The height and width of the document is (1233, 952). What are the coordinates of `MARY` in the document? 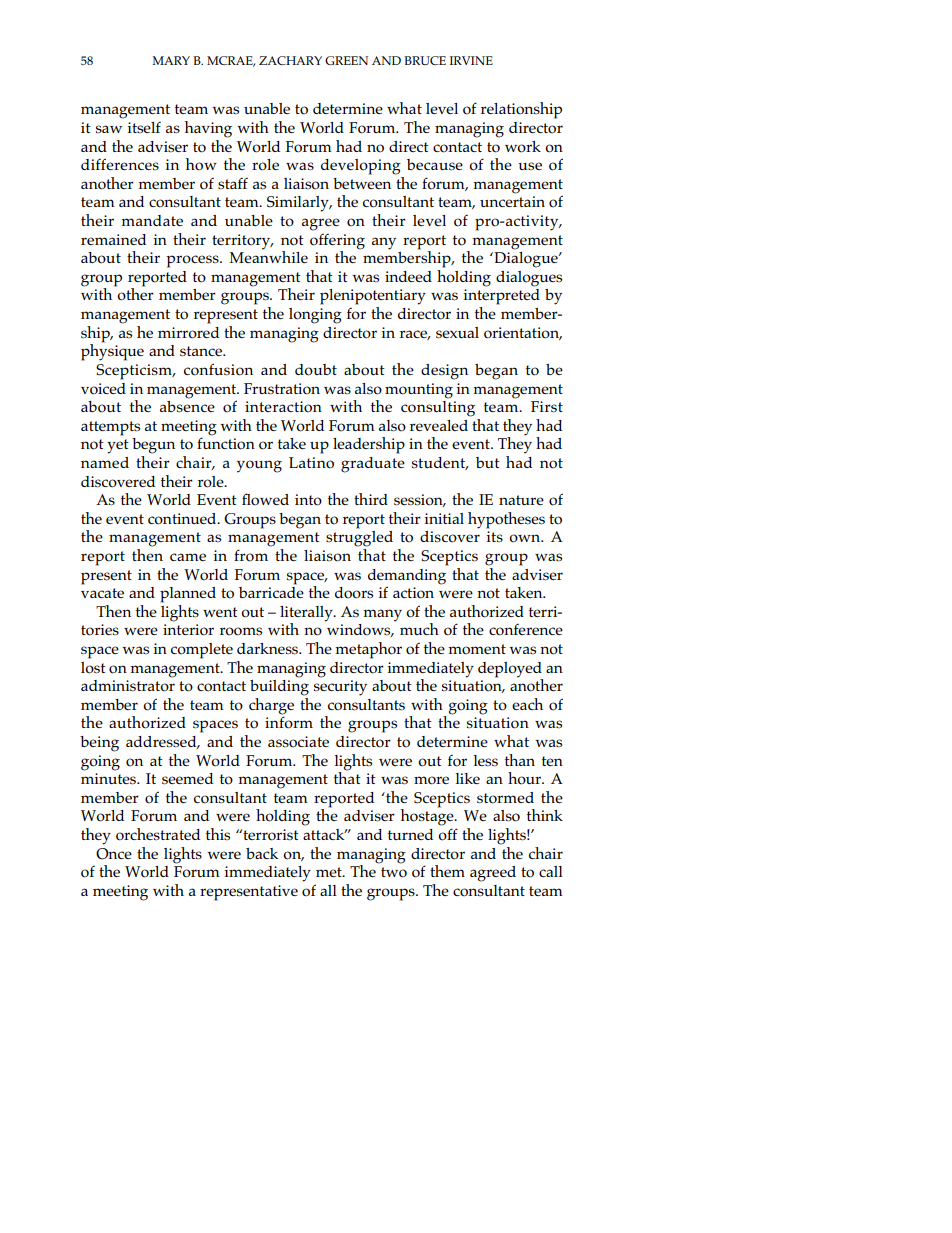 It's located at (171, 60).
